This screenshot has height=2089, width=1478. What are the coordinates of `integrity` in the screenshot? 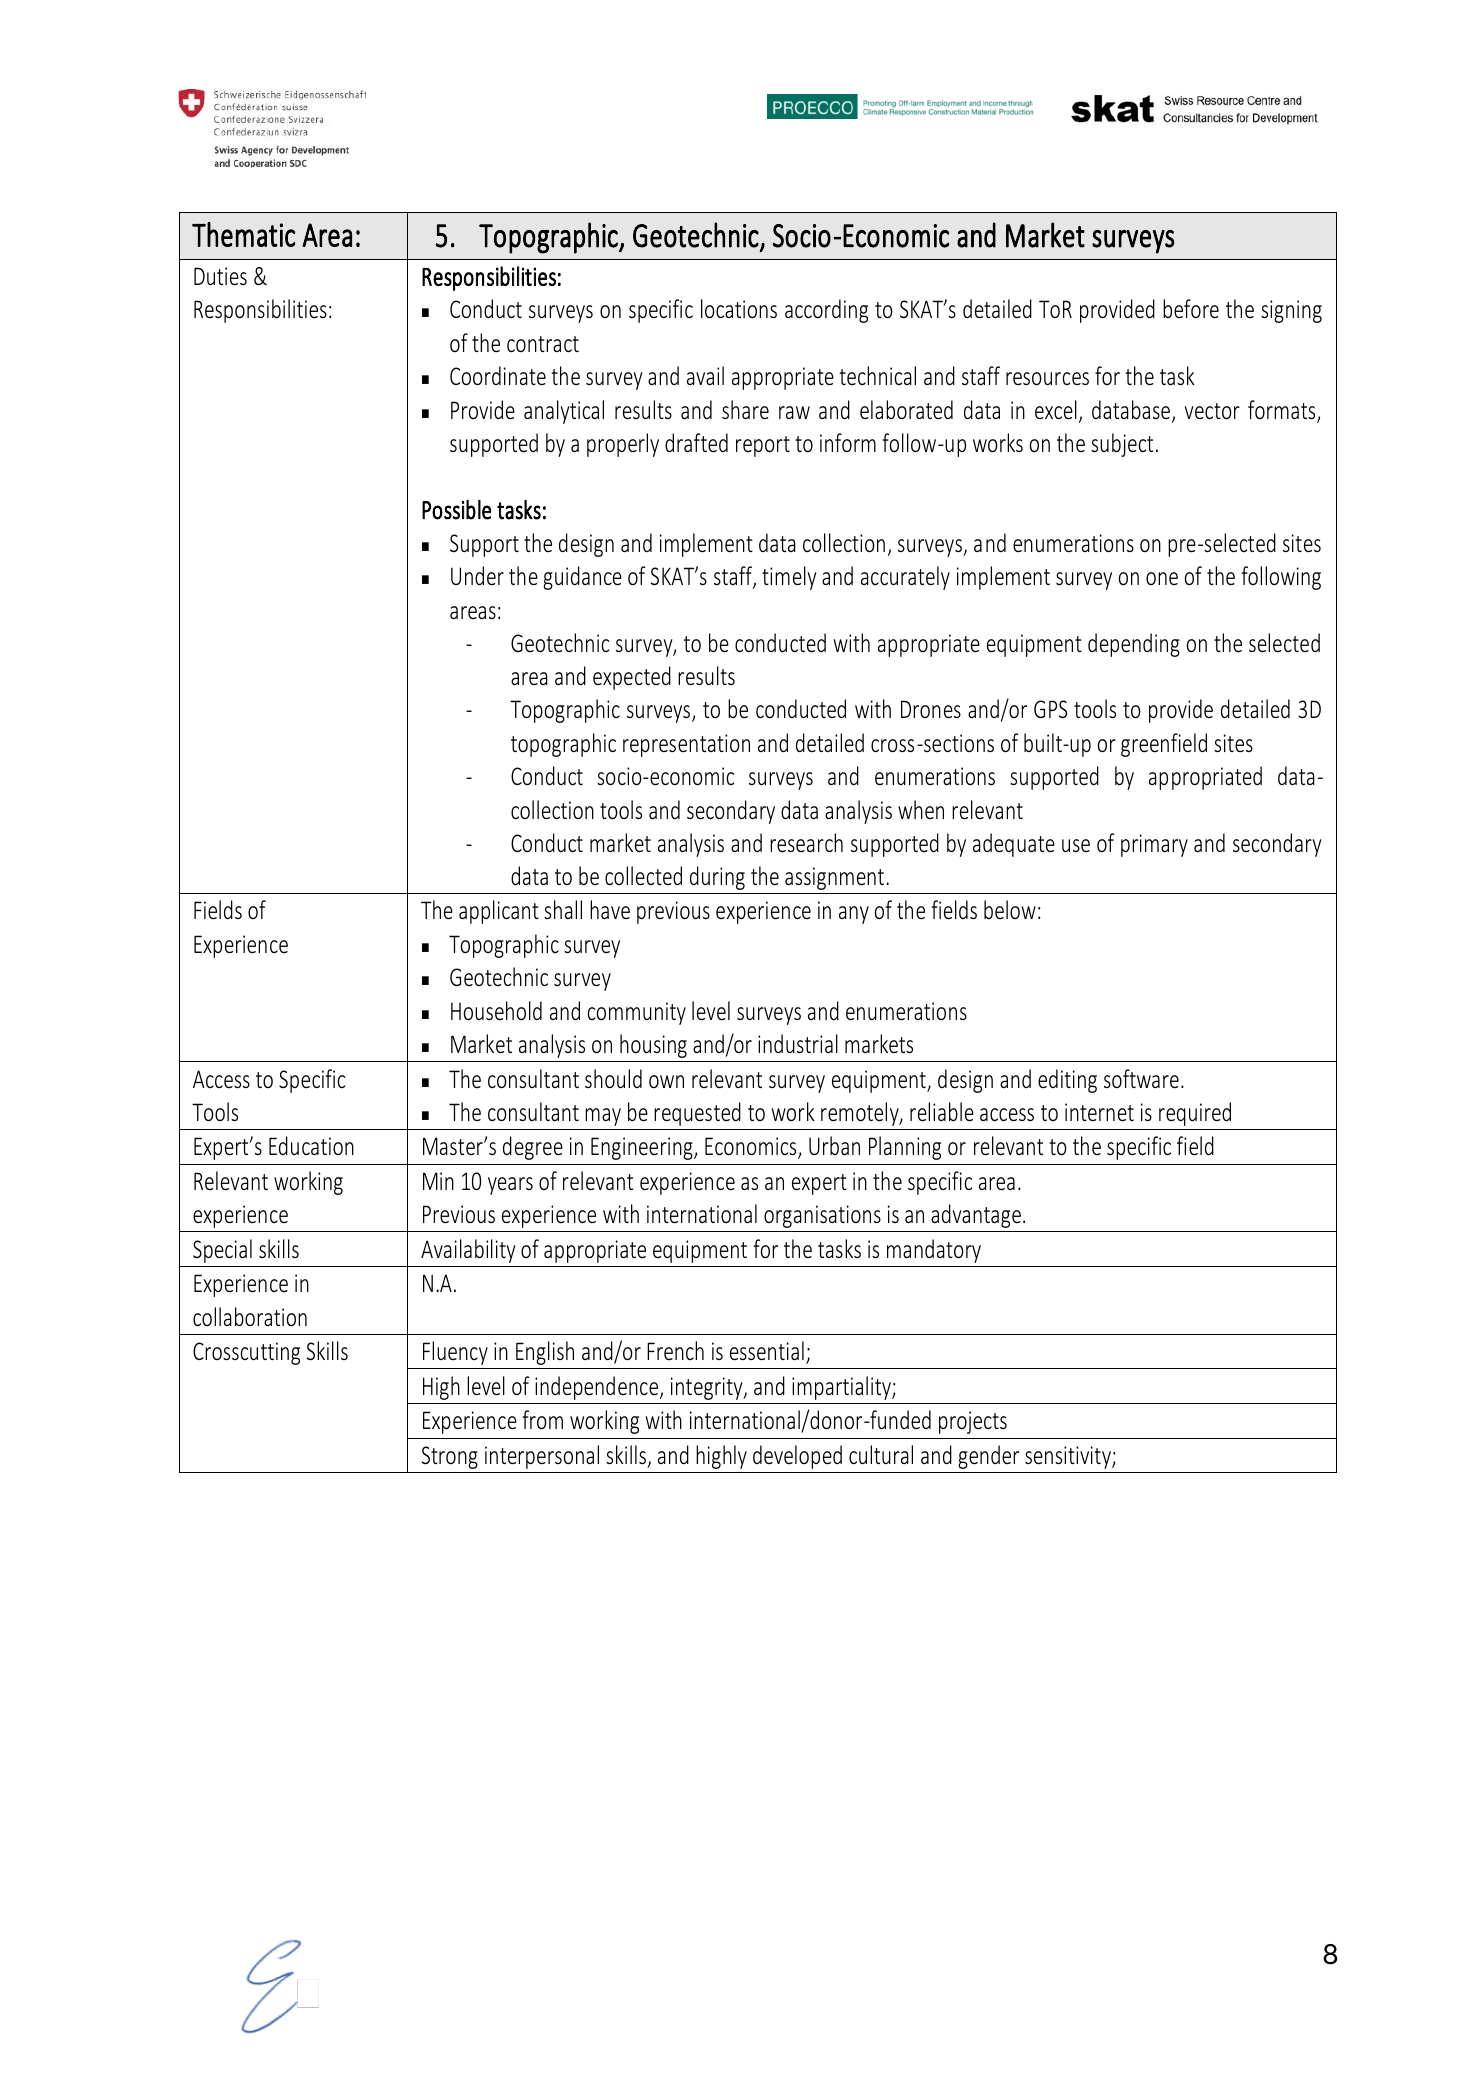 It's located at (708, 1388).
